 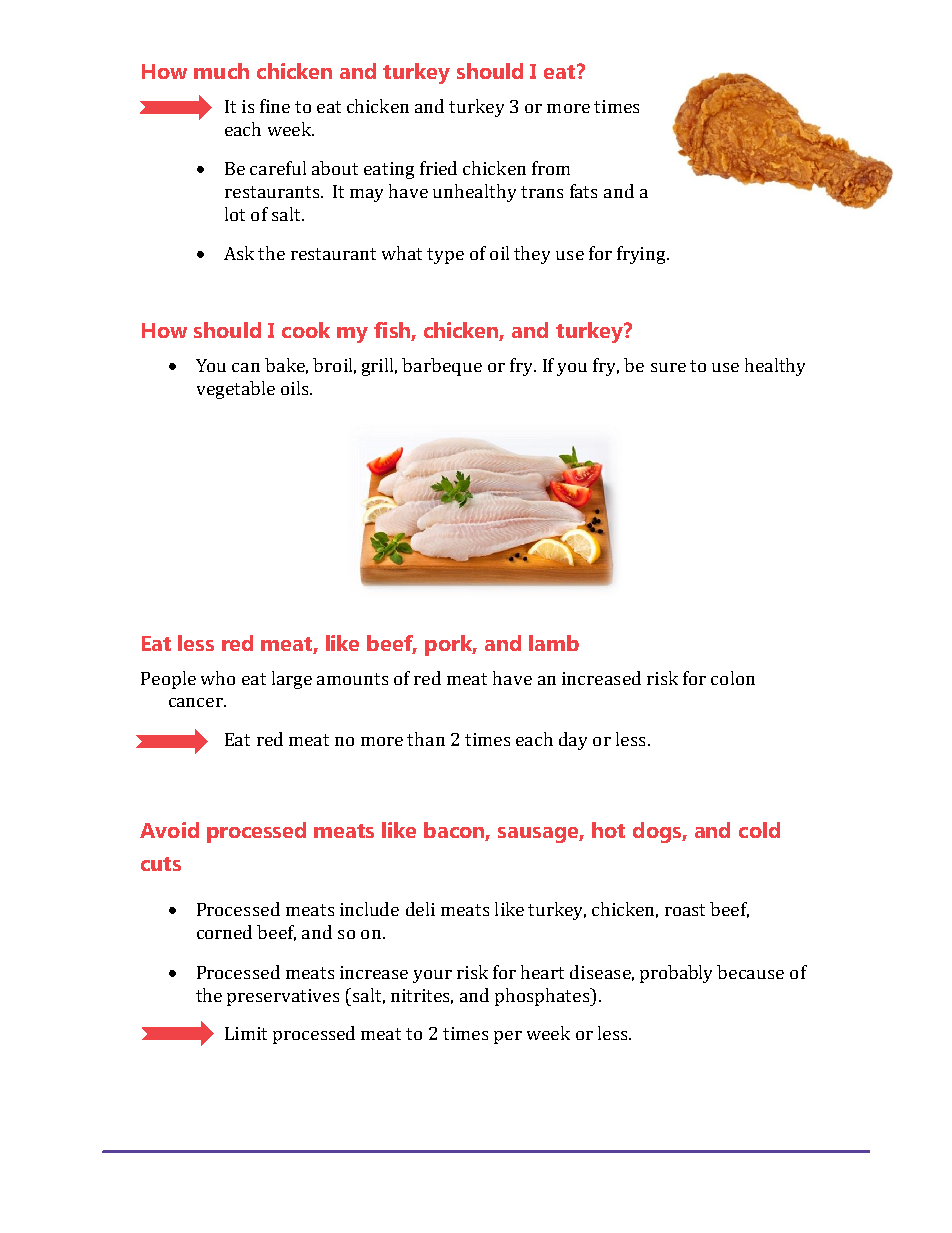 What do you see at coordinates (432, 976) in the screenshot?
I see `your` at bounding box center [432, 976].
